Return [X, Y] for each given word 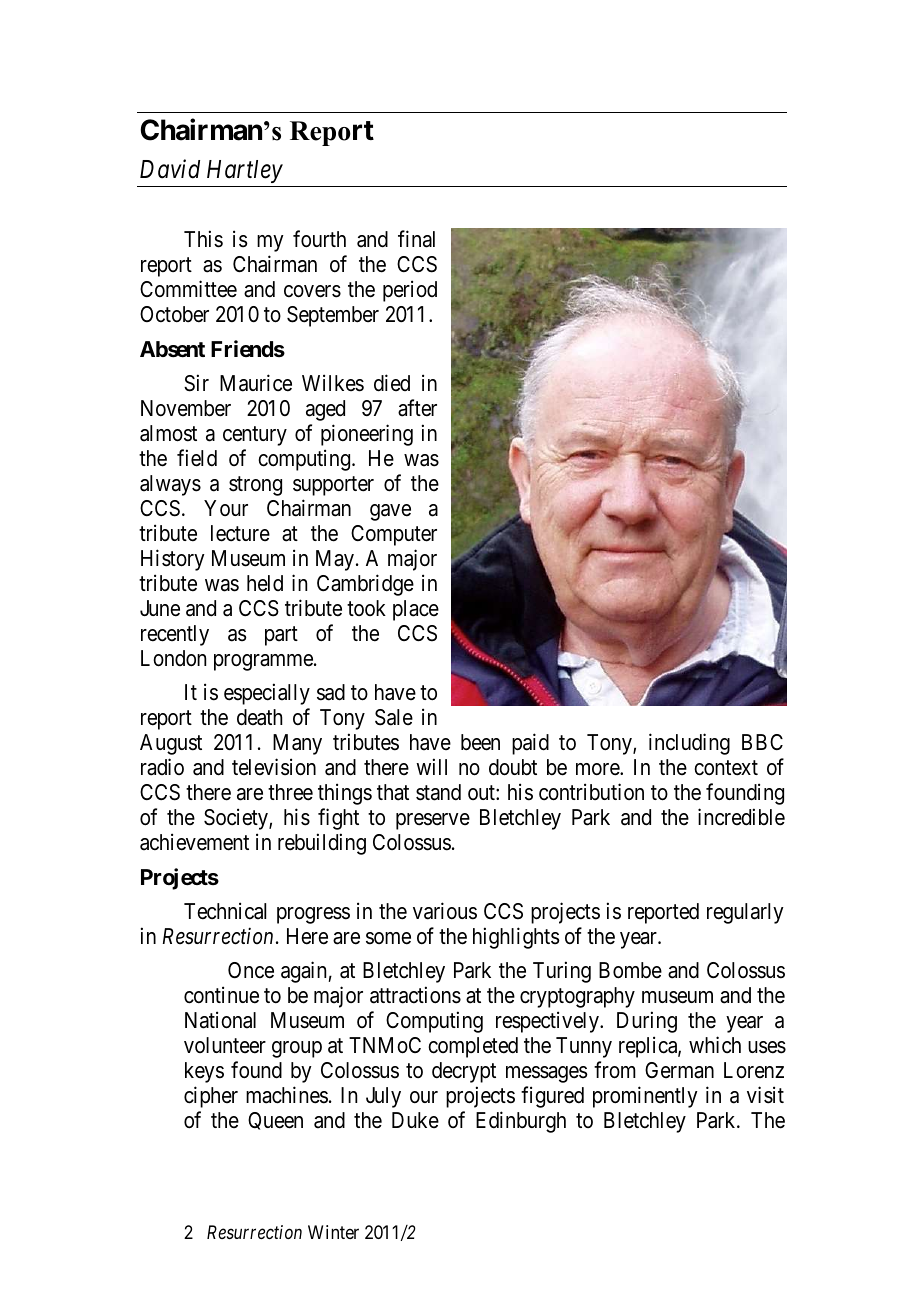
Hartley [245, 171]
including [689, 744]
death [260, 717]
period [410, 291]
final [416, 239]
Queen [275, 1121]
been [480, 742]
